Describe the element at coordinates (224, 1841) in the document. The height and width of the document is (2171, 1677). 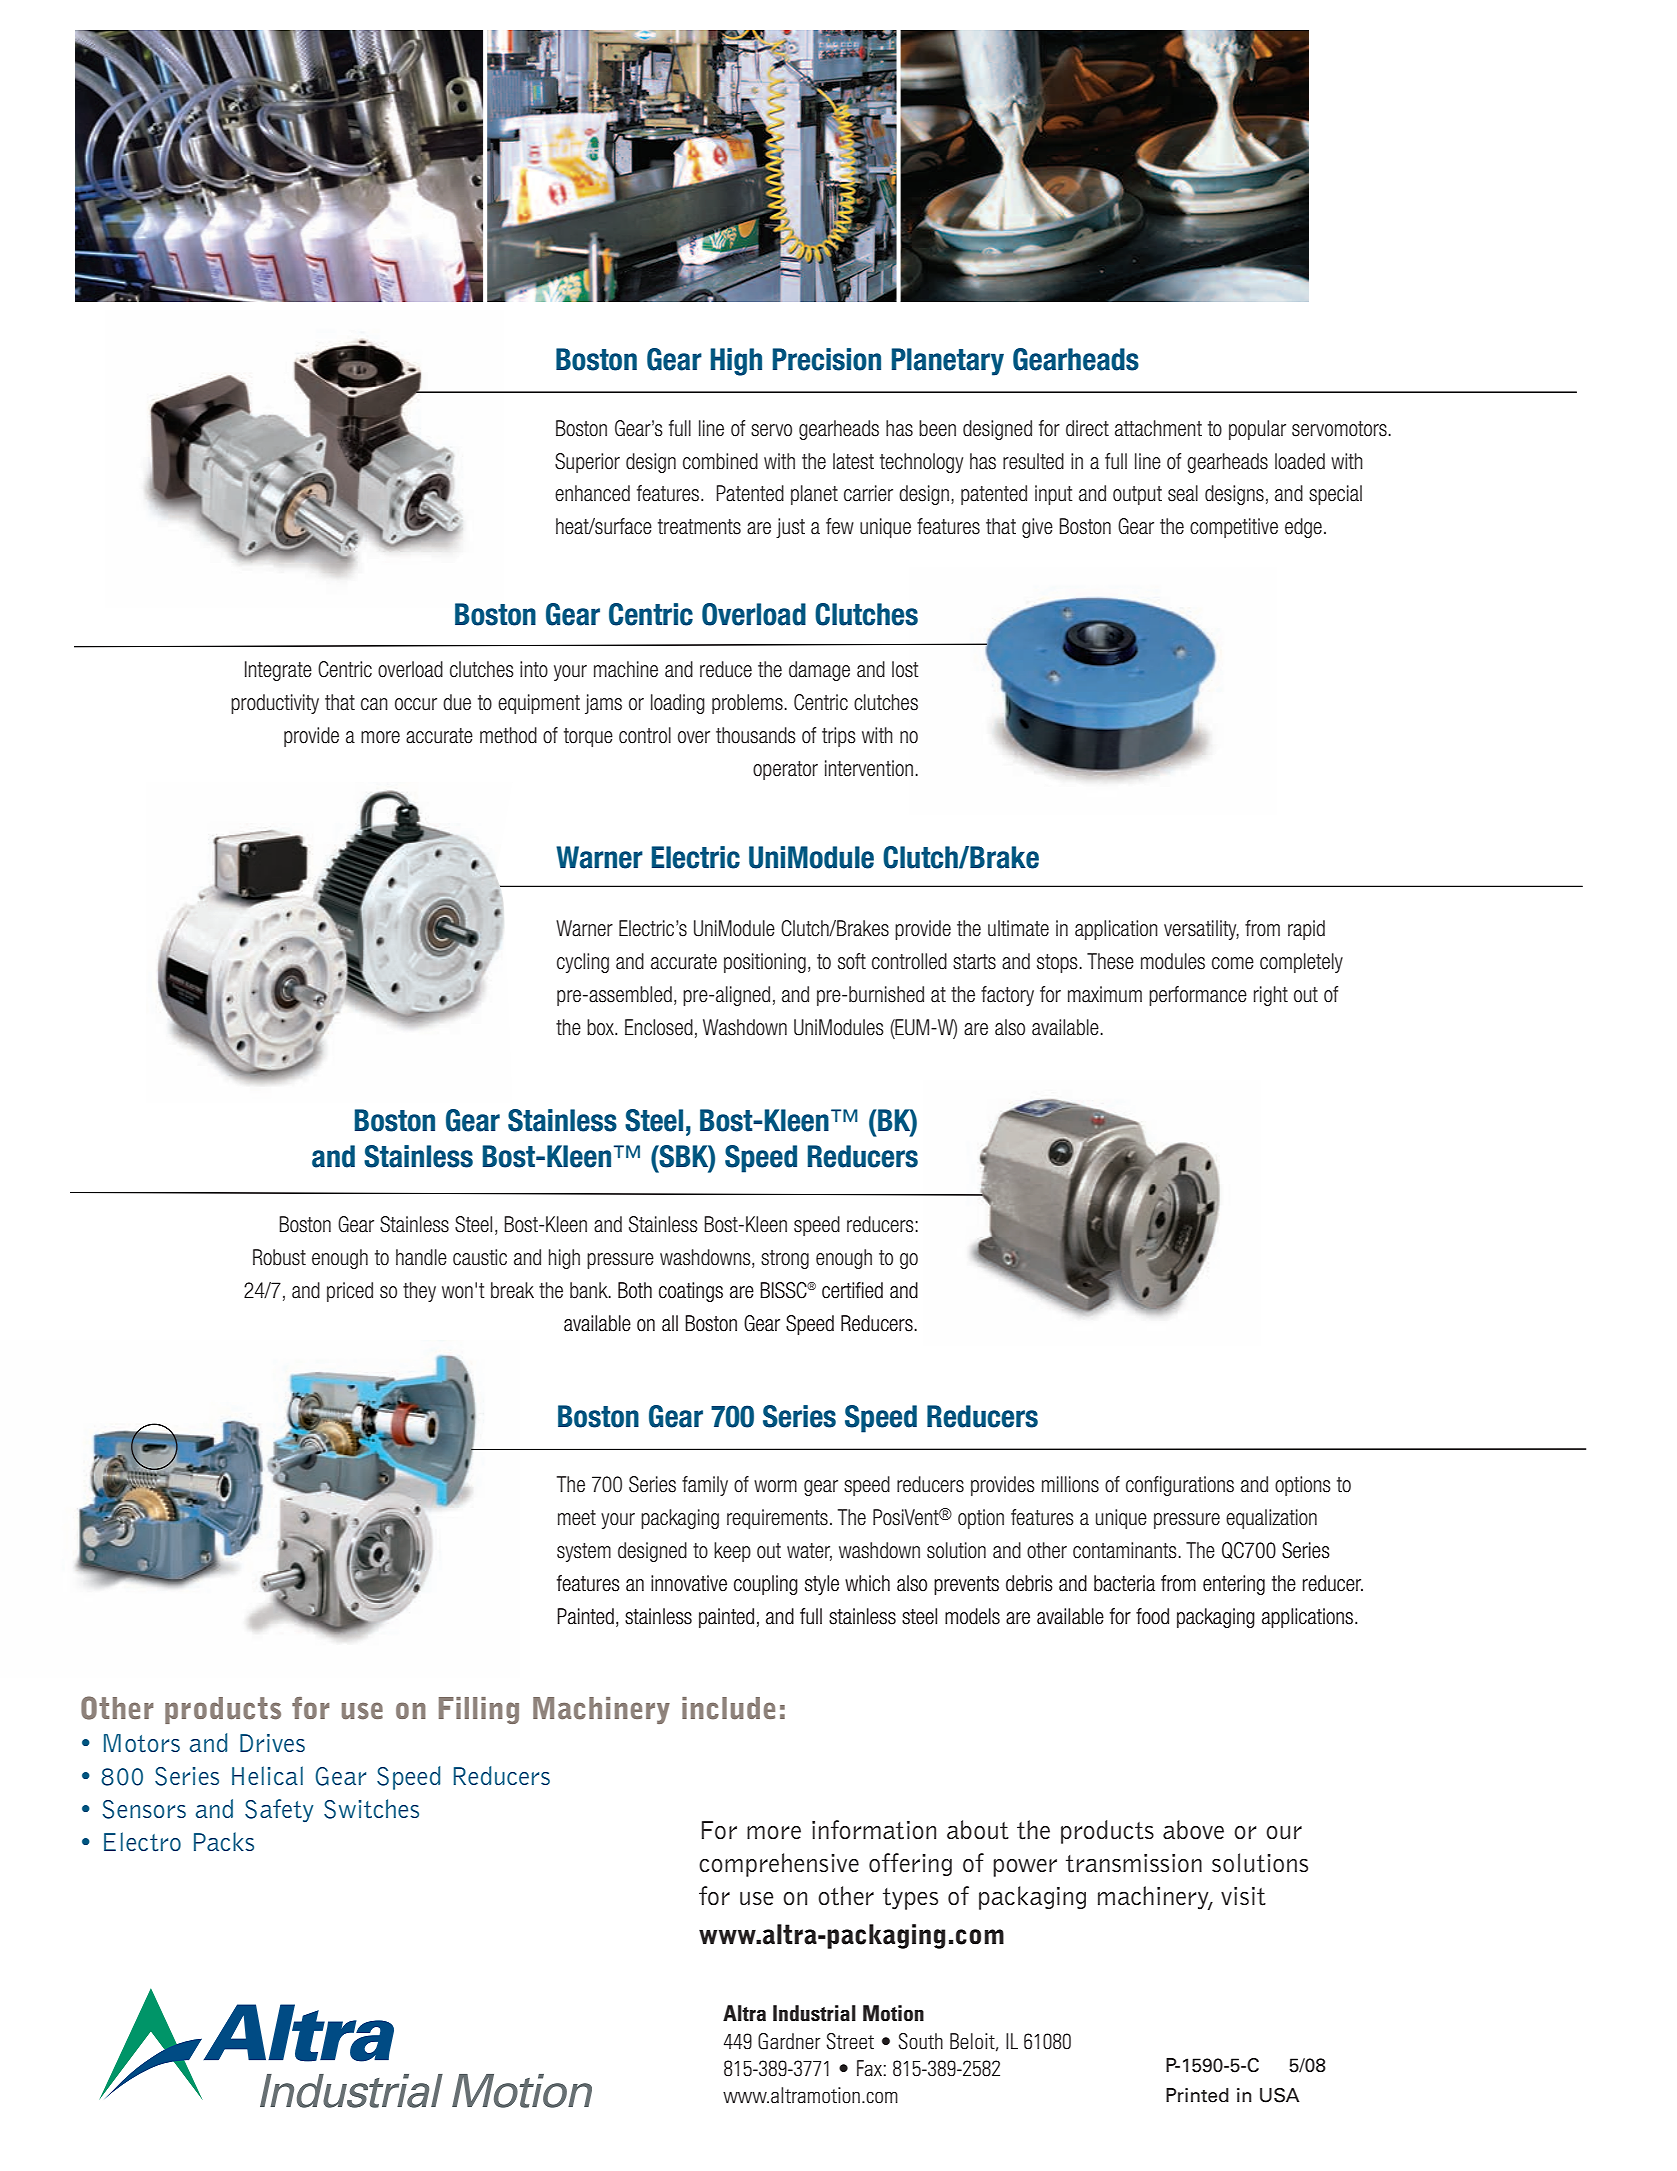
I see `Packs` at that location.
